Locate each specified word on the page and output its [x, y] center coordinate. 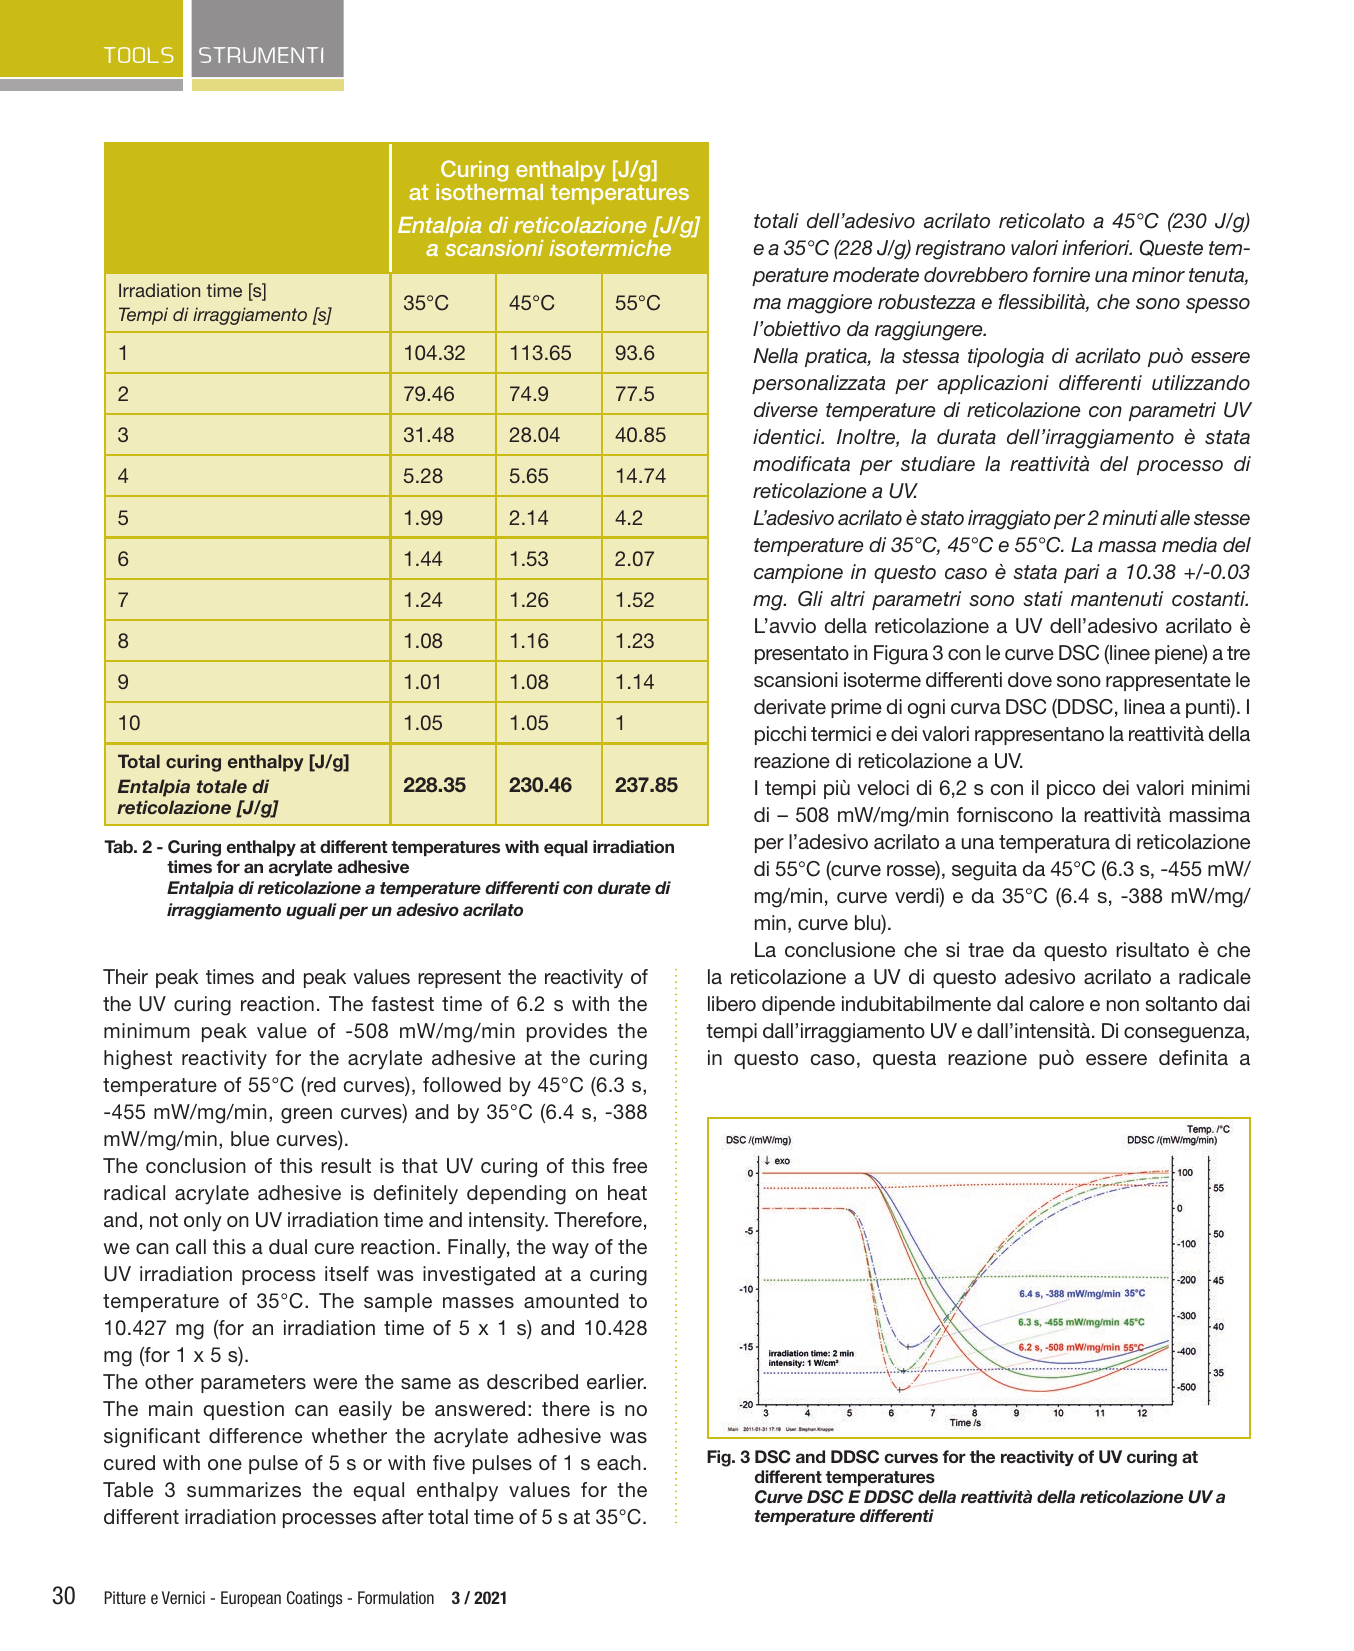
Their [125, 976]
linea [1144, 706]
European [251, 1599]
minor [1158, 274]
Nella [775, 355]
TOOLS [138, 55]
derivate [790, 706]
